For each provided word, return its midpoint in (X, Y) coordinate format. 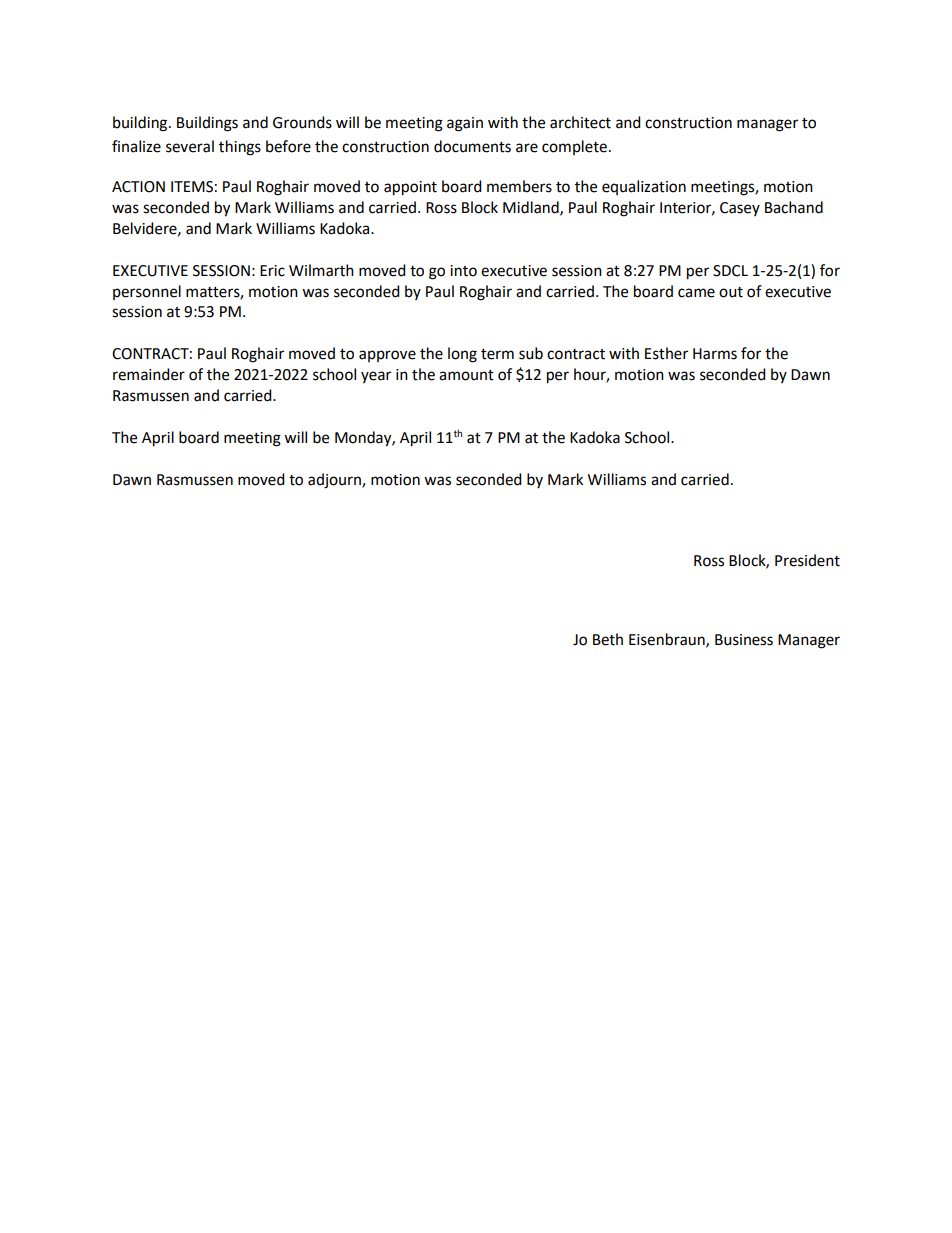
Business (744, 640)
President (807, 560)
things (240, 148)
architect (580, 122)
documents (472, 146)
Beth (608, 639)
